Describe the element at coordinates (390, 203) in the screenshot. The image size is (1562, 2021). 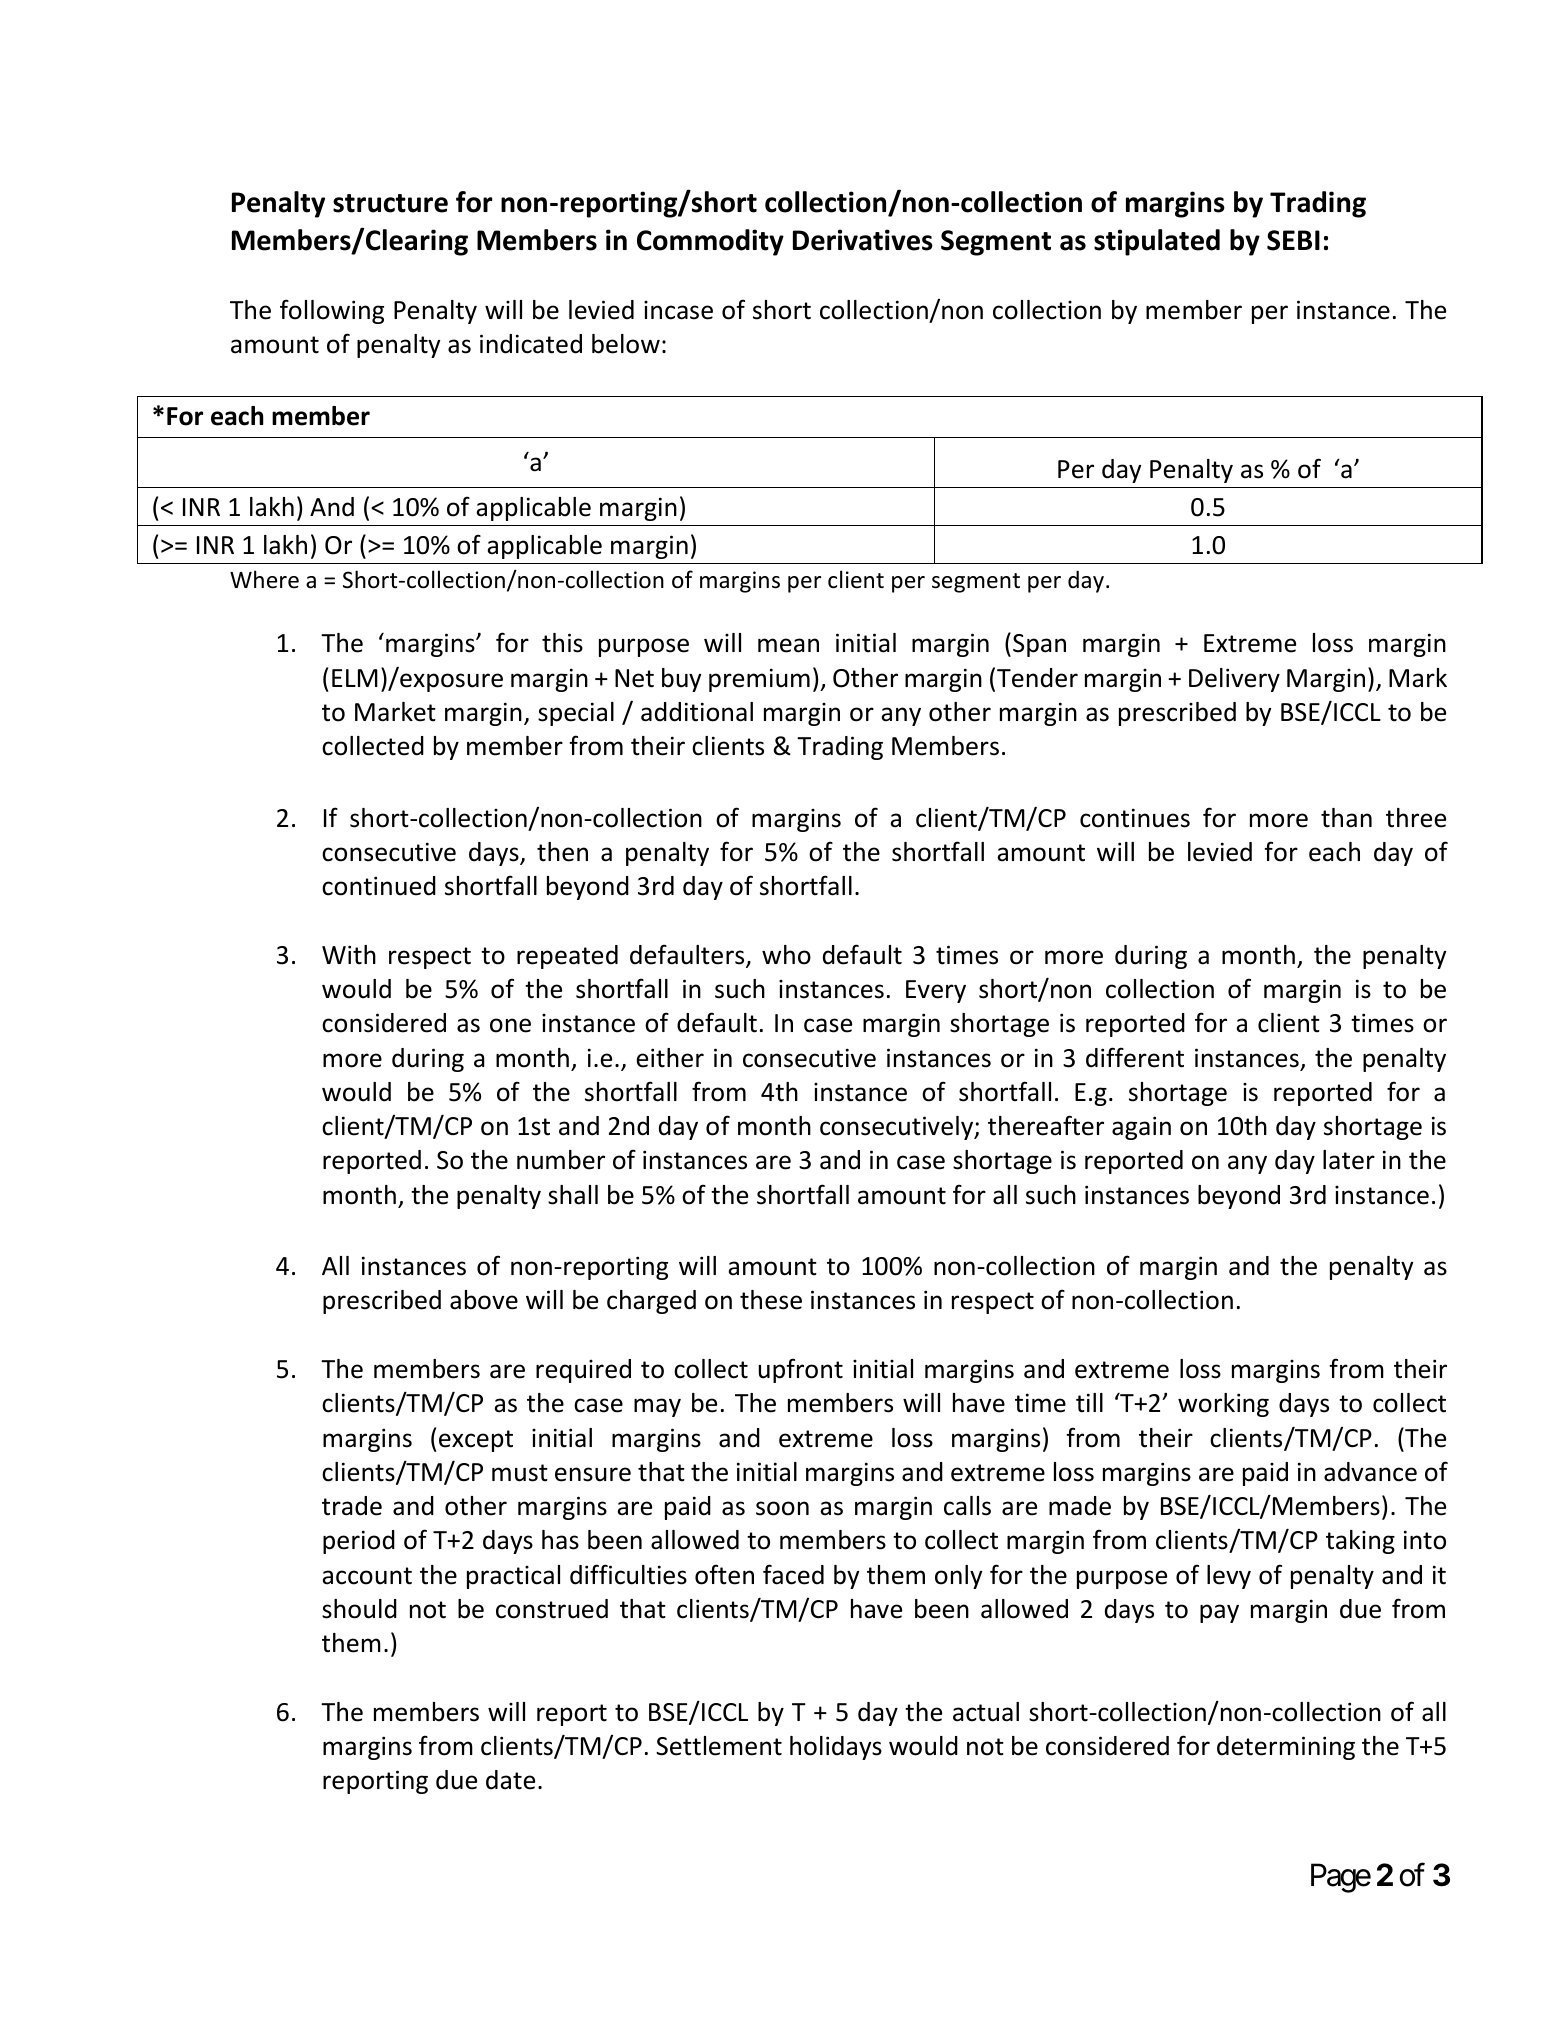
I see `structure` at that location.
